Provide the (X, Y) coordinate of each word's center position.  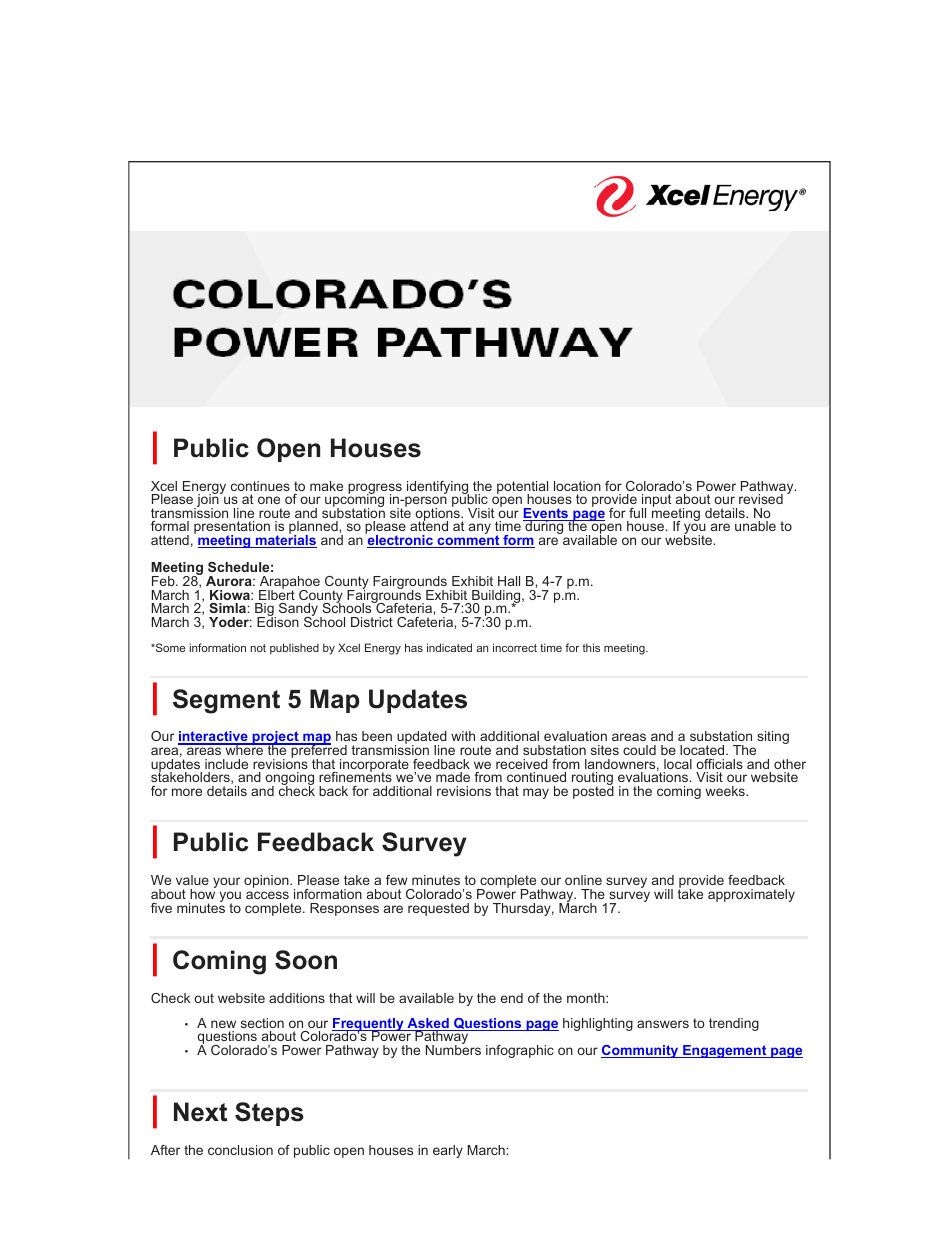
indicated (449, 647)
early (448, 1151)
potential (522, 488)
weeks (726, 791)
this (591, 647)
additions (297, 998)
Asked (428, 1024)
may (536, 793)
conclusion (240, 1150)
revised (761, 499)
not (258, 648)
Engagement (725, 1051)
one (269, 500)
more (187, 792)
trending (734, 1024)
